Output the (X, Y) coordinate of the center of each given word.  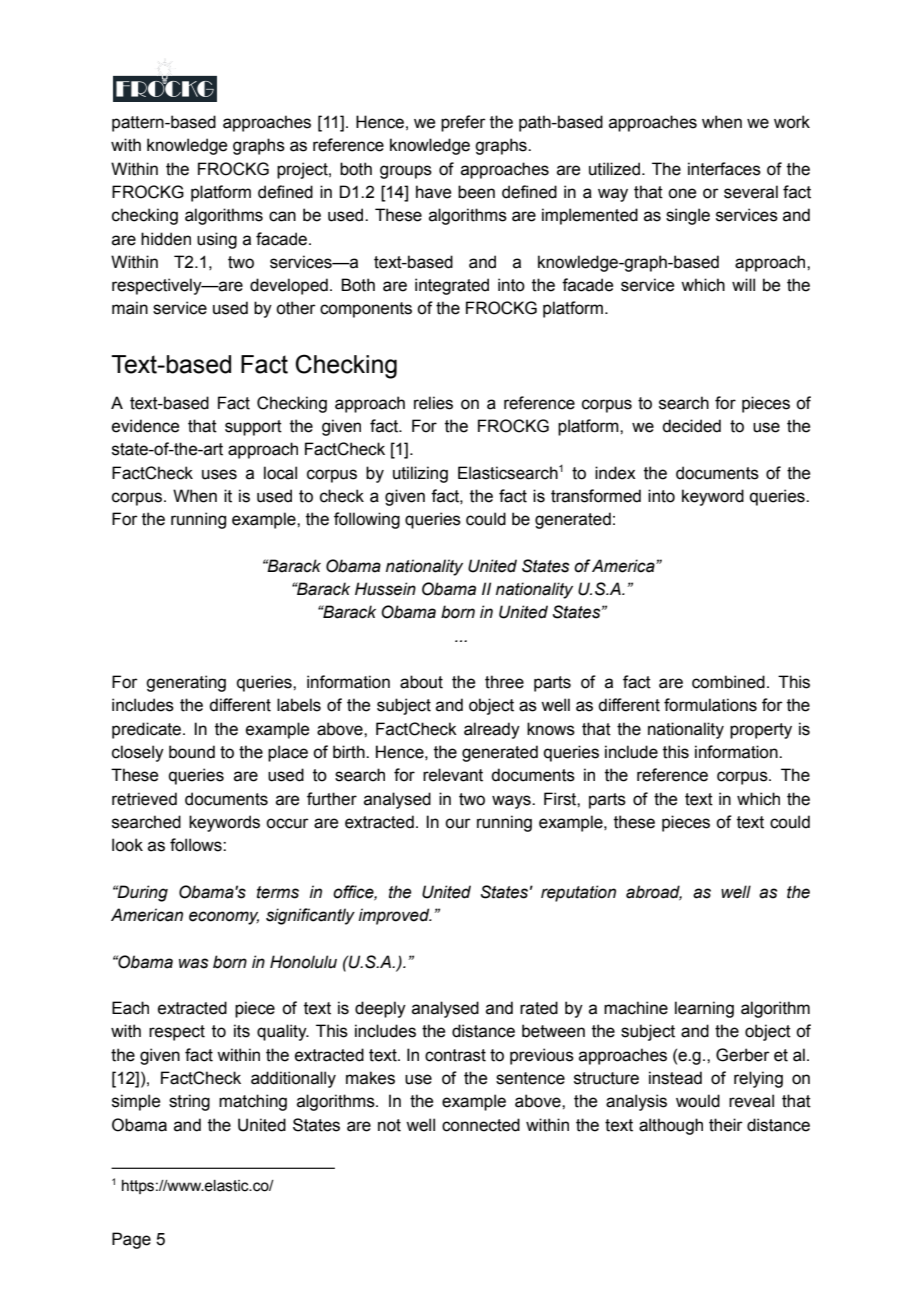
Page (131, 1240)
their (726, 1125)
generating (186, 683)
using (217, 240)
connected (481, 1125)
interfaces (724, 169)
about (421, 682)
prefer (463, 123)
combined (728, 682)
